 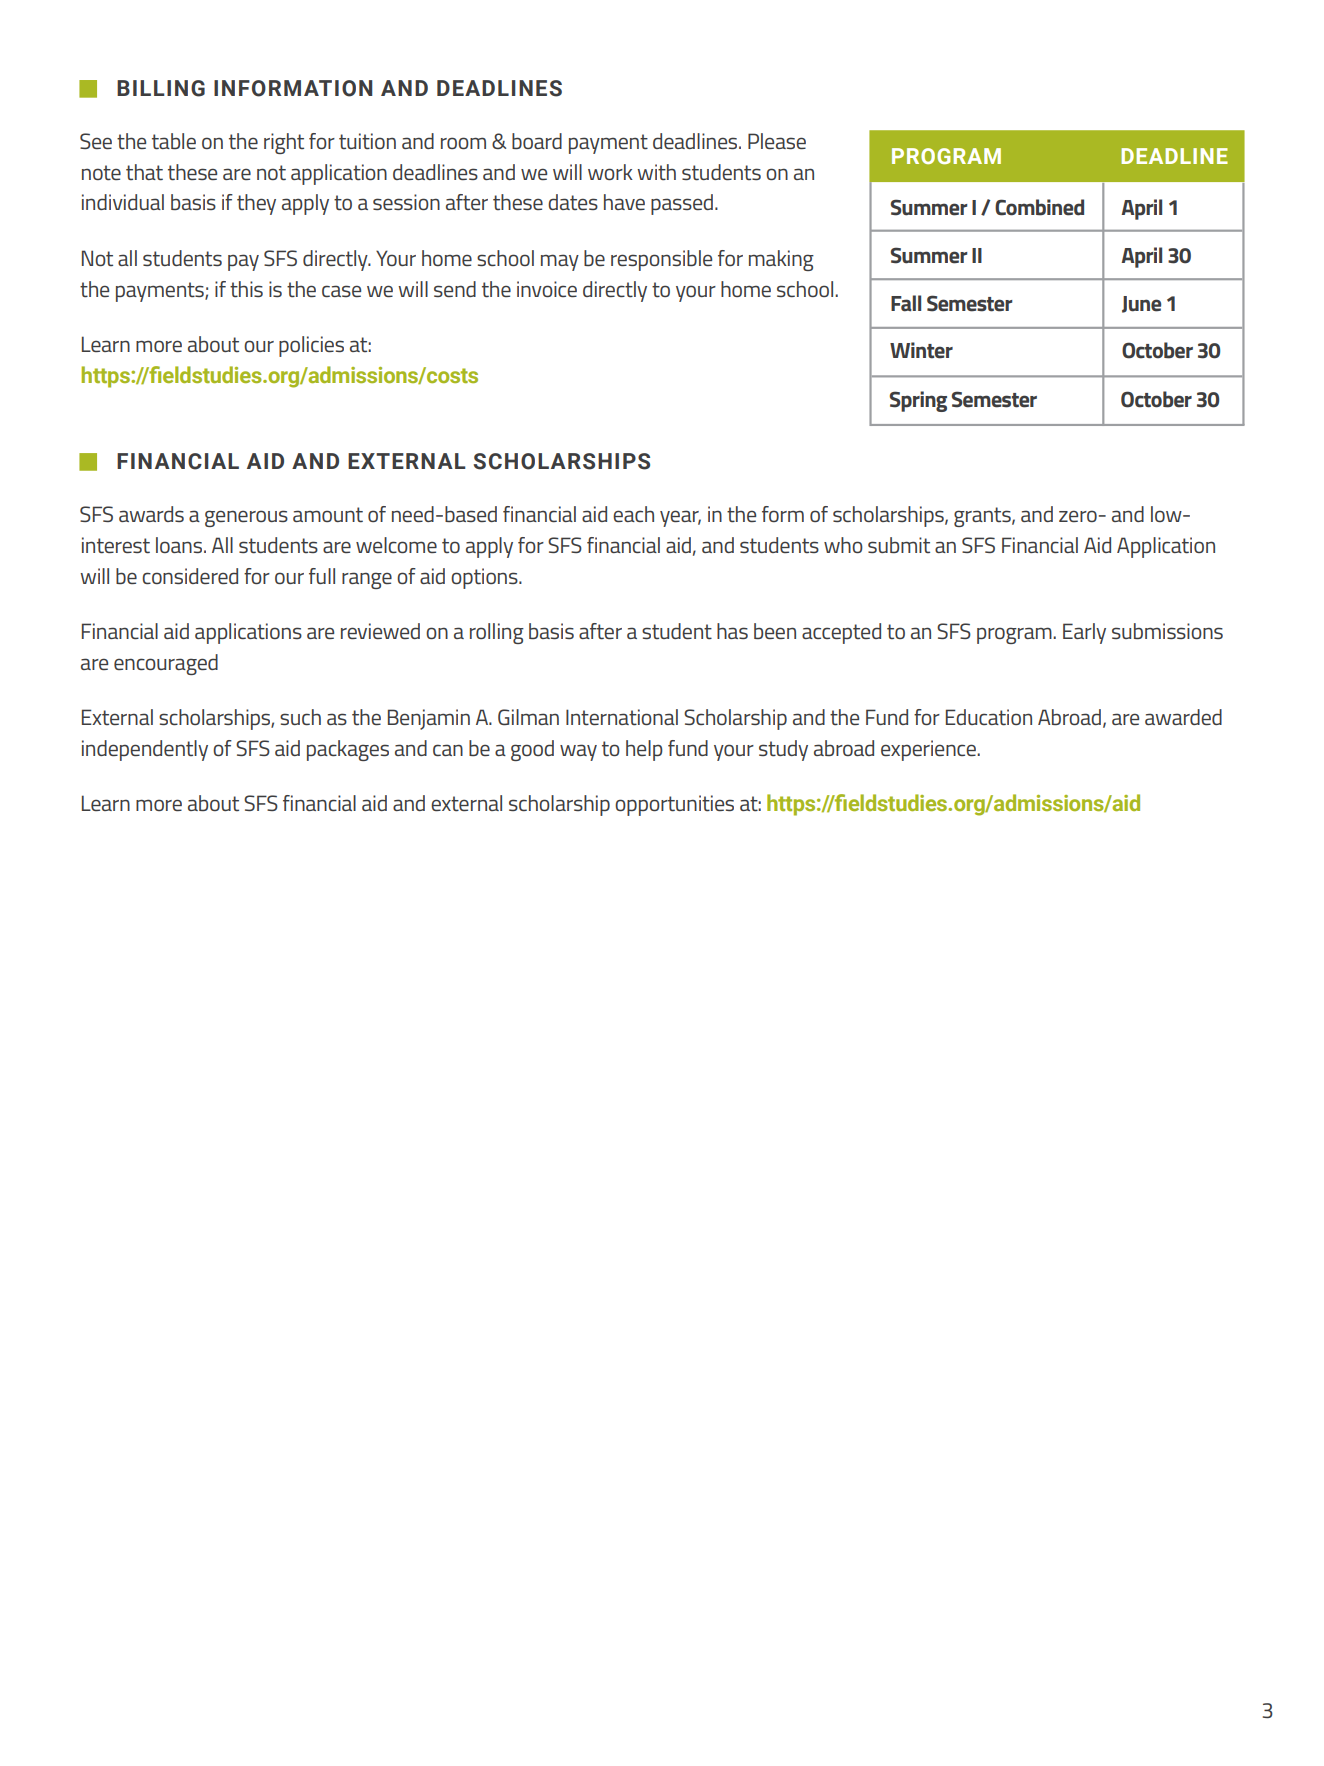 What do you see at coordinates (161, 88) in the image?
I see `BILLING` at bounding box center [161, 88].
